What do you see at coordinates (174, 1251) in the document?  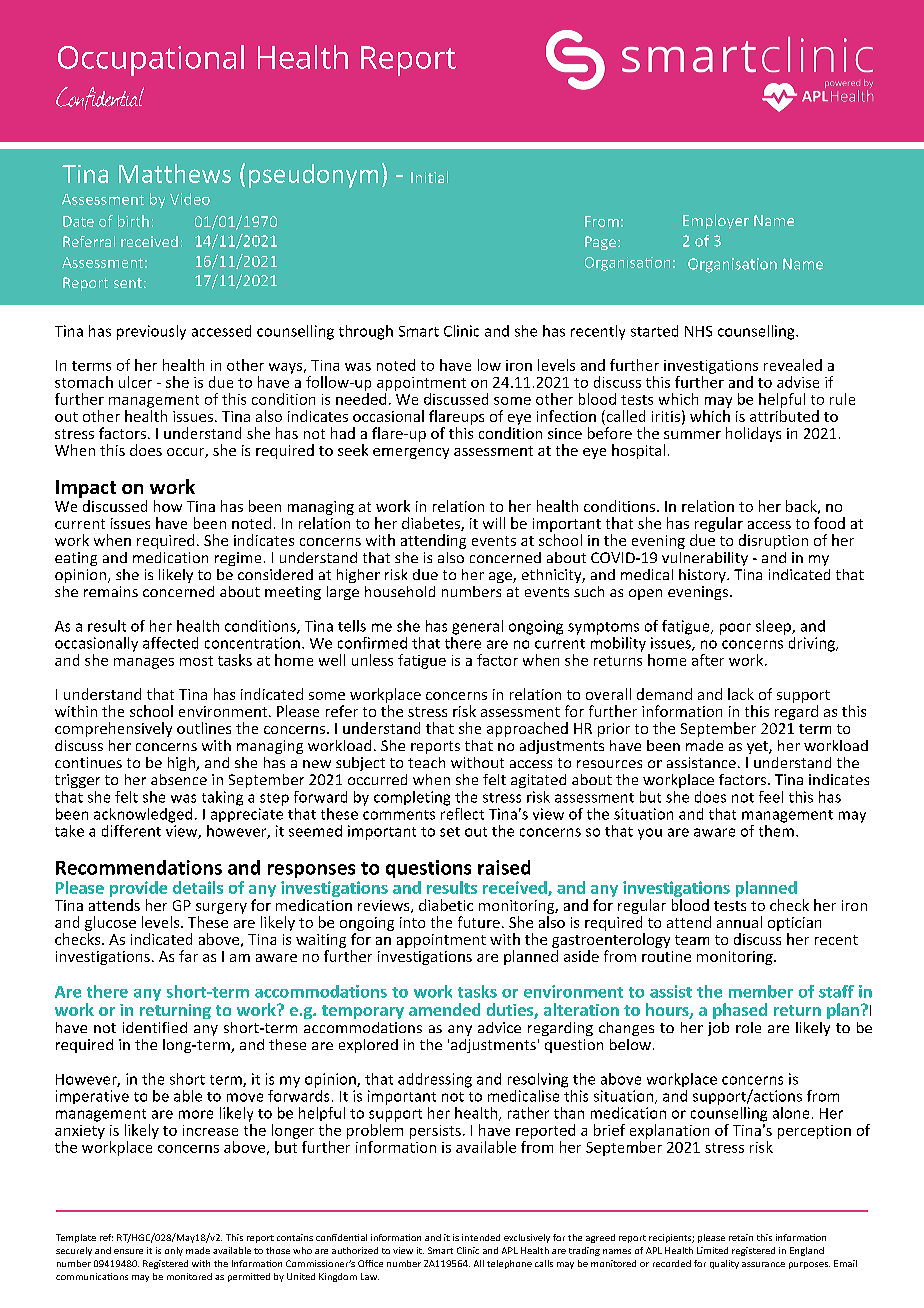 I see `only` at bounding box center [174, 1251].
